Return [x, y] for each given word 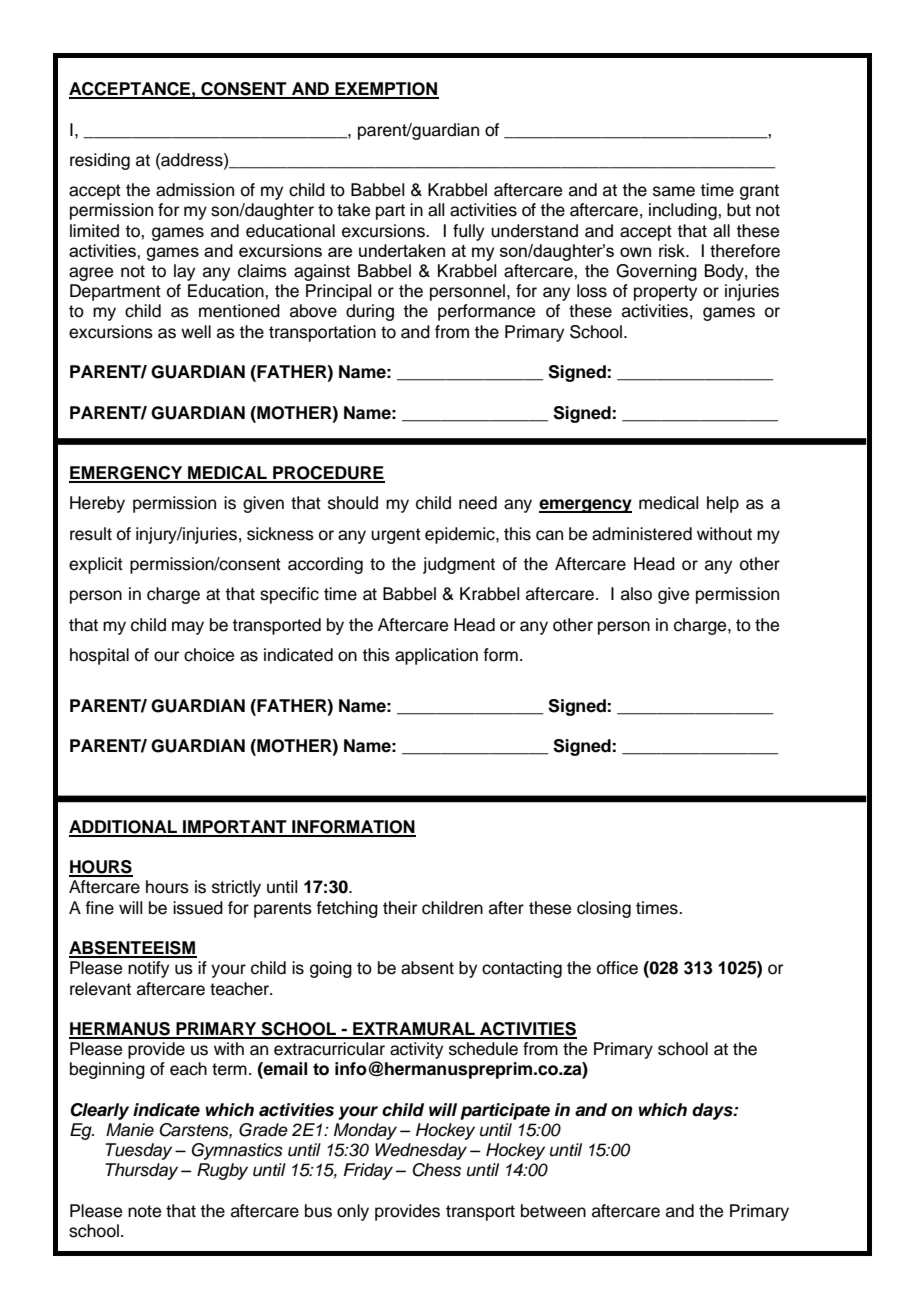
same [674, 191]
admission [195, 190]
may [188, 628]
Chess [437, 1170]
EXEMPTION [386, 90]
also [636, 594]
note [144, 1211]
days [713, 1111]
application [436, 656]
